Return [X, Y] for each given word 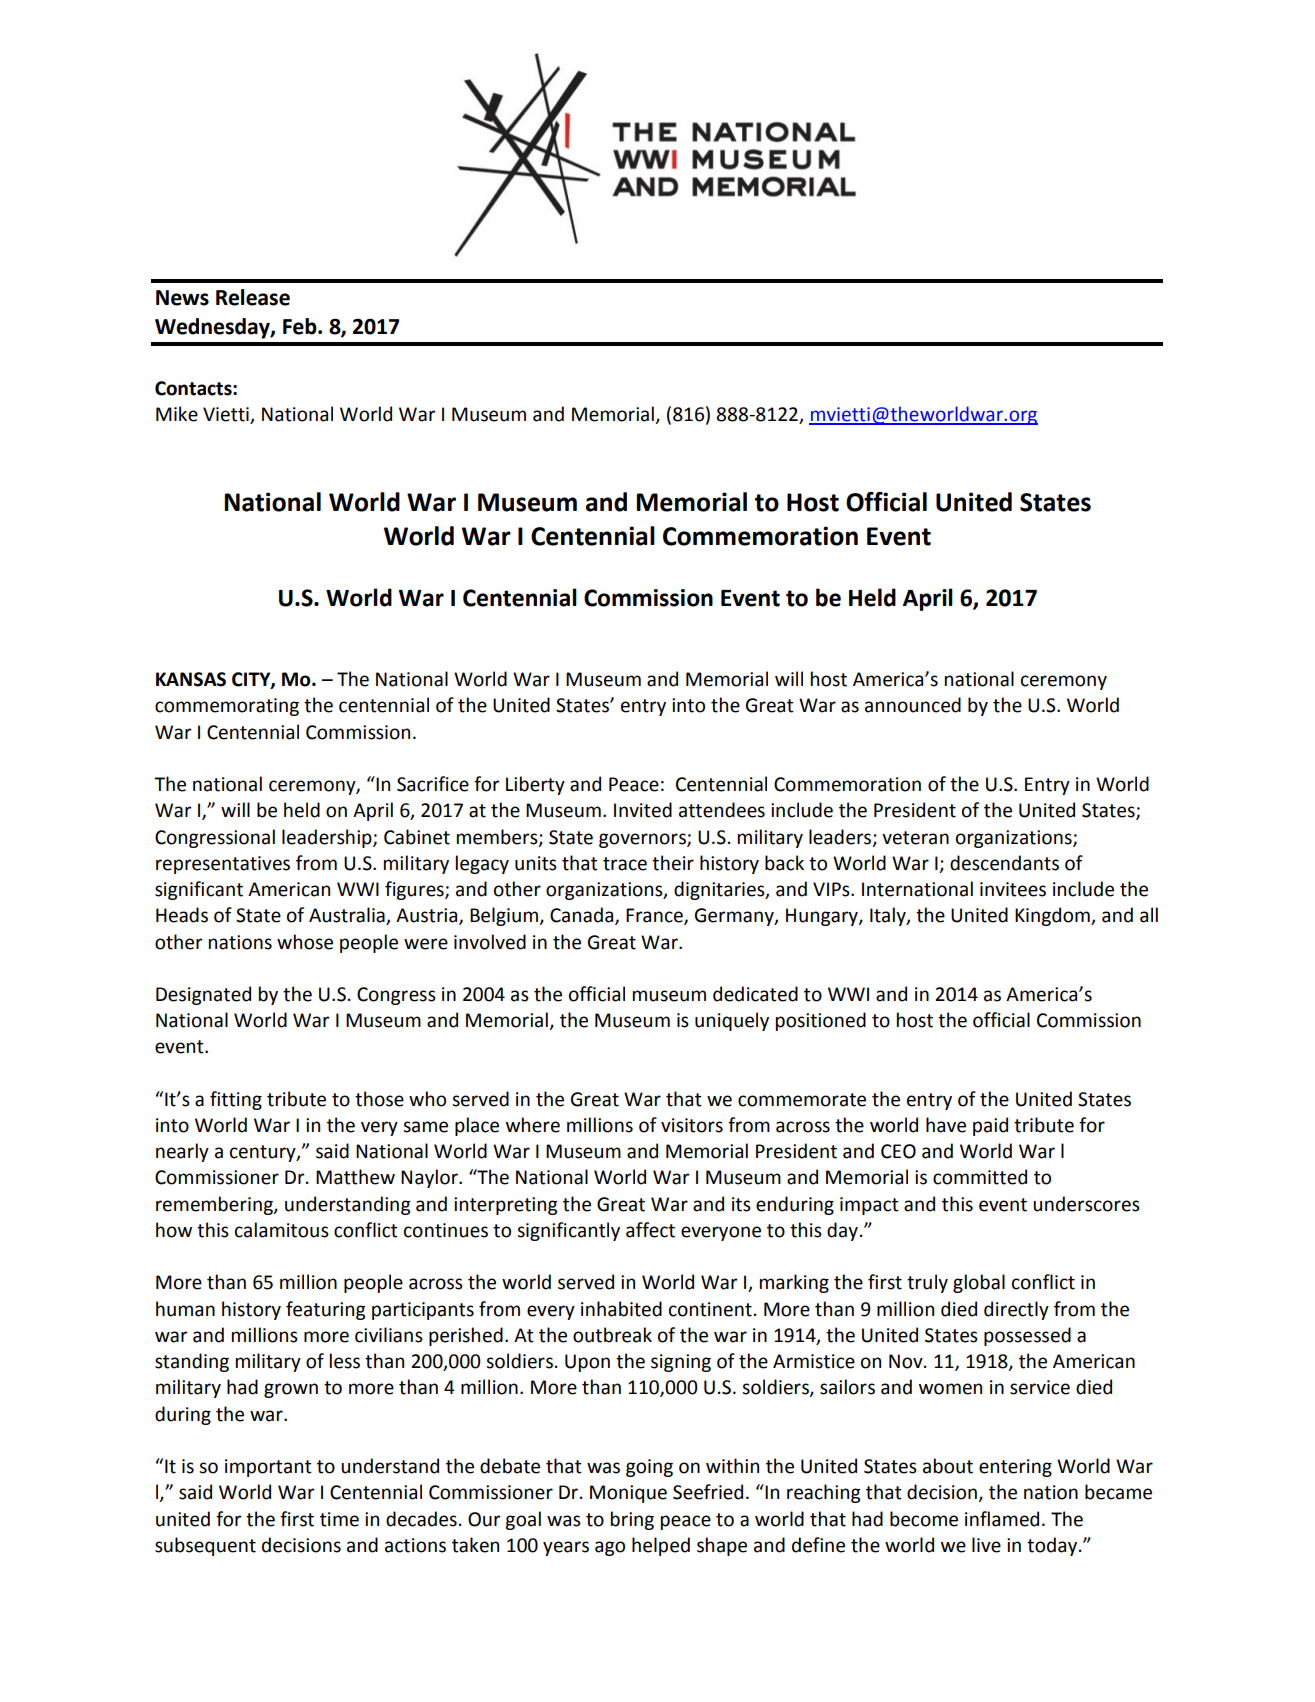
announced [913, 705]
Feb [301, 326]
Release [253, 297]
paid [990, 1126]
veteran [915, 838]
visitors [692, 1125]
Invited [643, 810]
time [339, 1519]
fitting [236, 1100]
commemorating [227, 707]
